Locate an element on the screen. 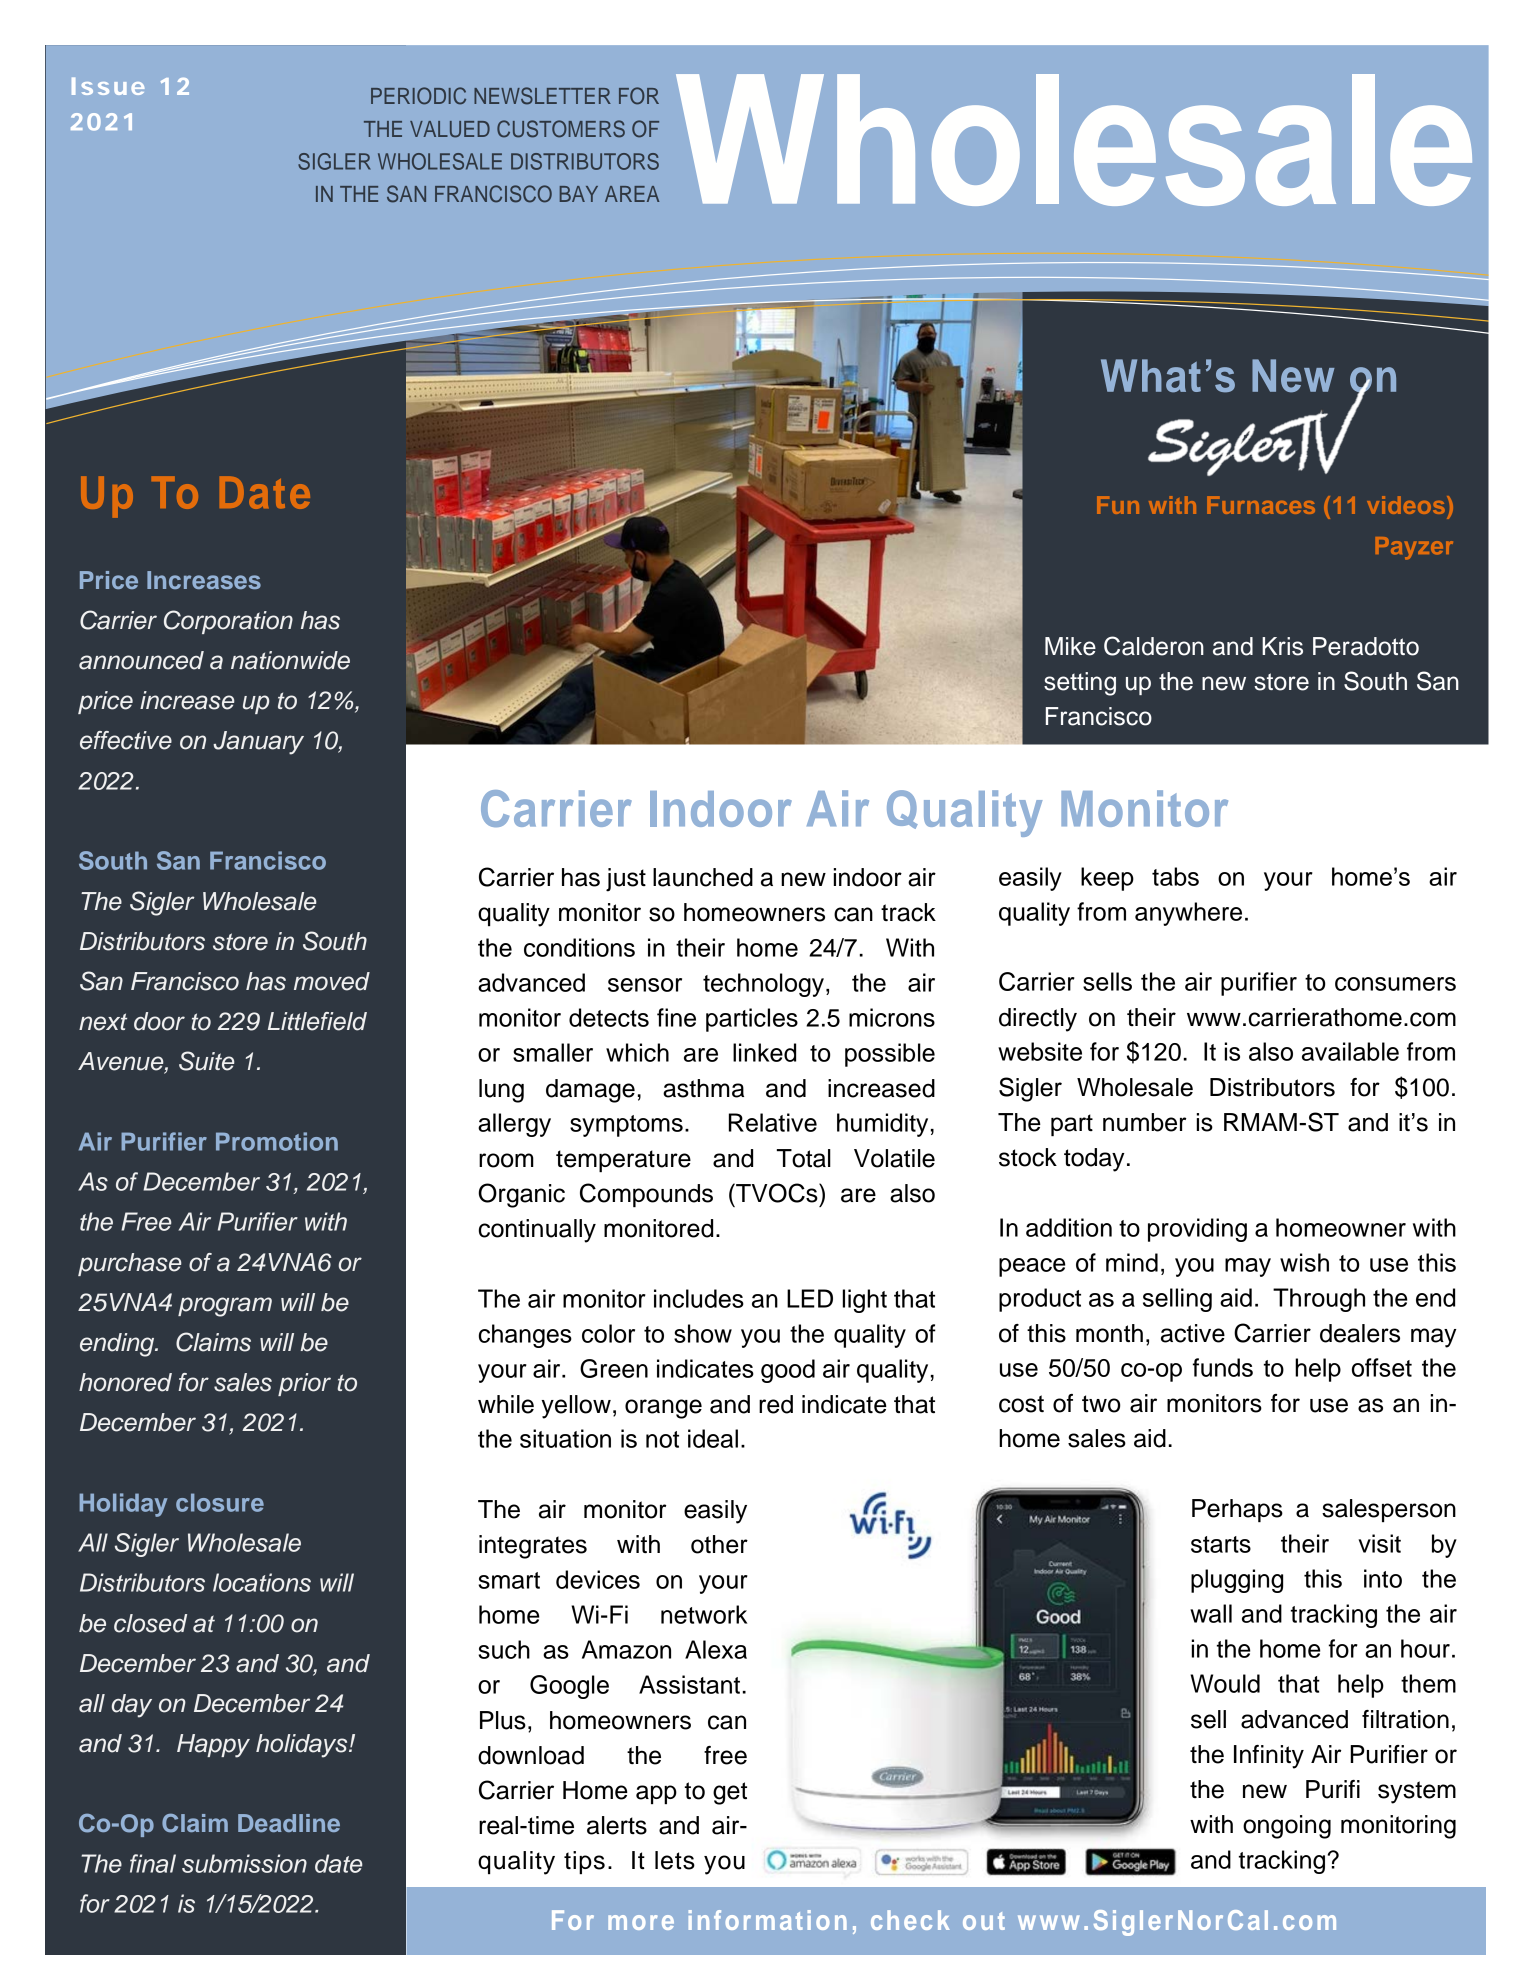 This screenshot has width=1534, height=1986. ideal is located at coordinates (713, 1438).
